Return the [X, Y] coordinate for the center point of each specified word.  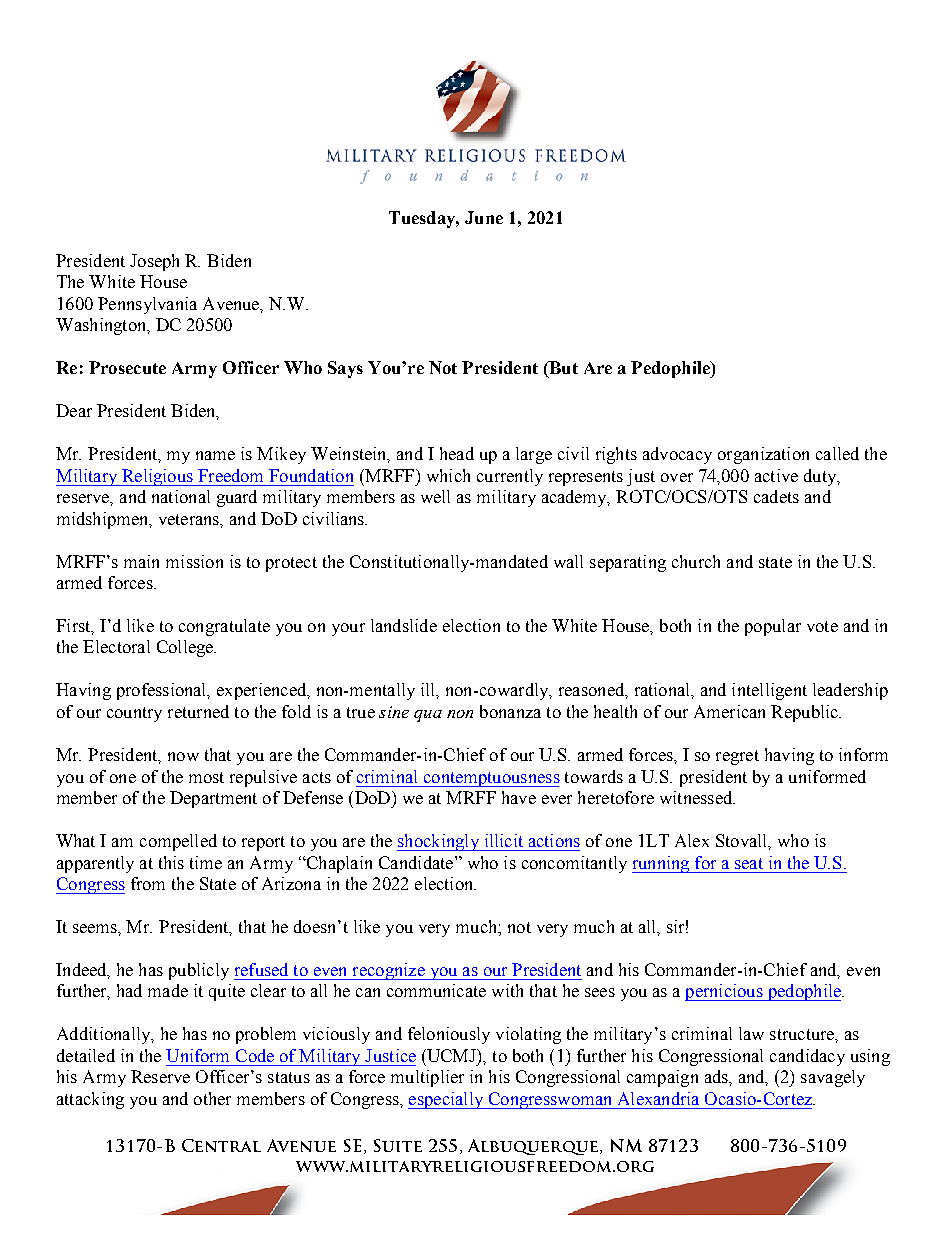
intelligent [769, 691]
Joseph [154, 262]
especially [446, 1100]
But [562, 369]
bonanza [510, 711]
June [484, 217]
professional [163, 691]
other [212, 1098]
